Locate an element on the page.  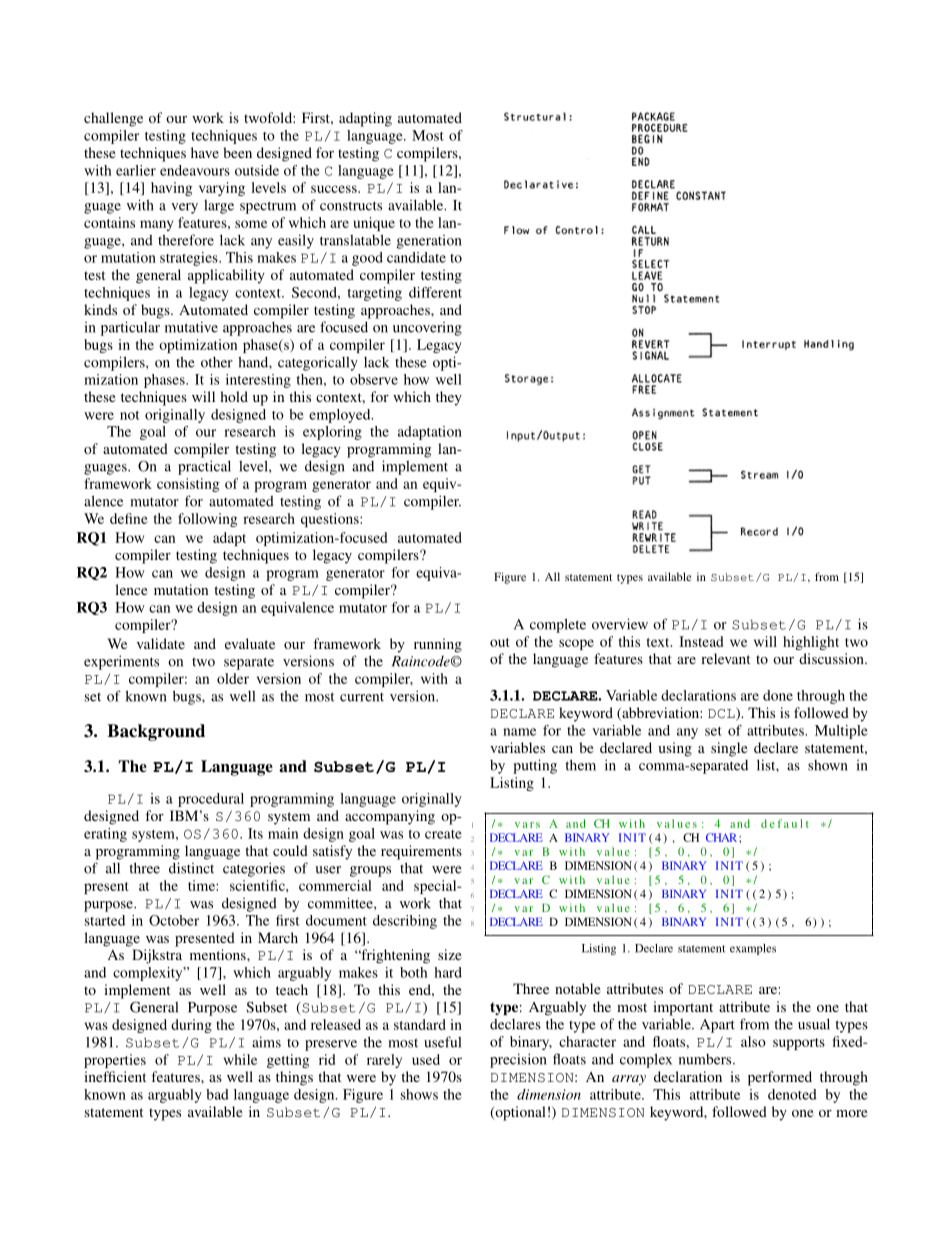
bad is located at coordinates (217, 1094).
